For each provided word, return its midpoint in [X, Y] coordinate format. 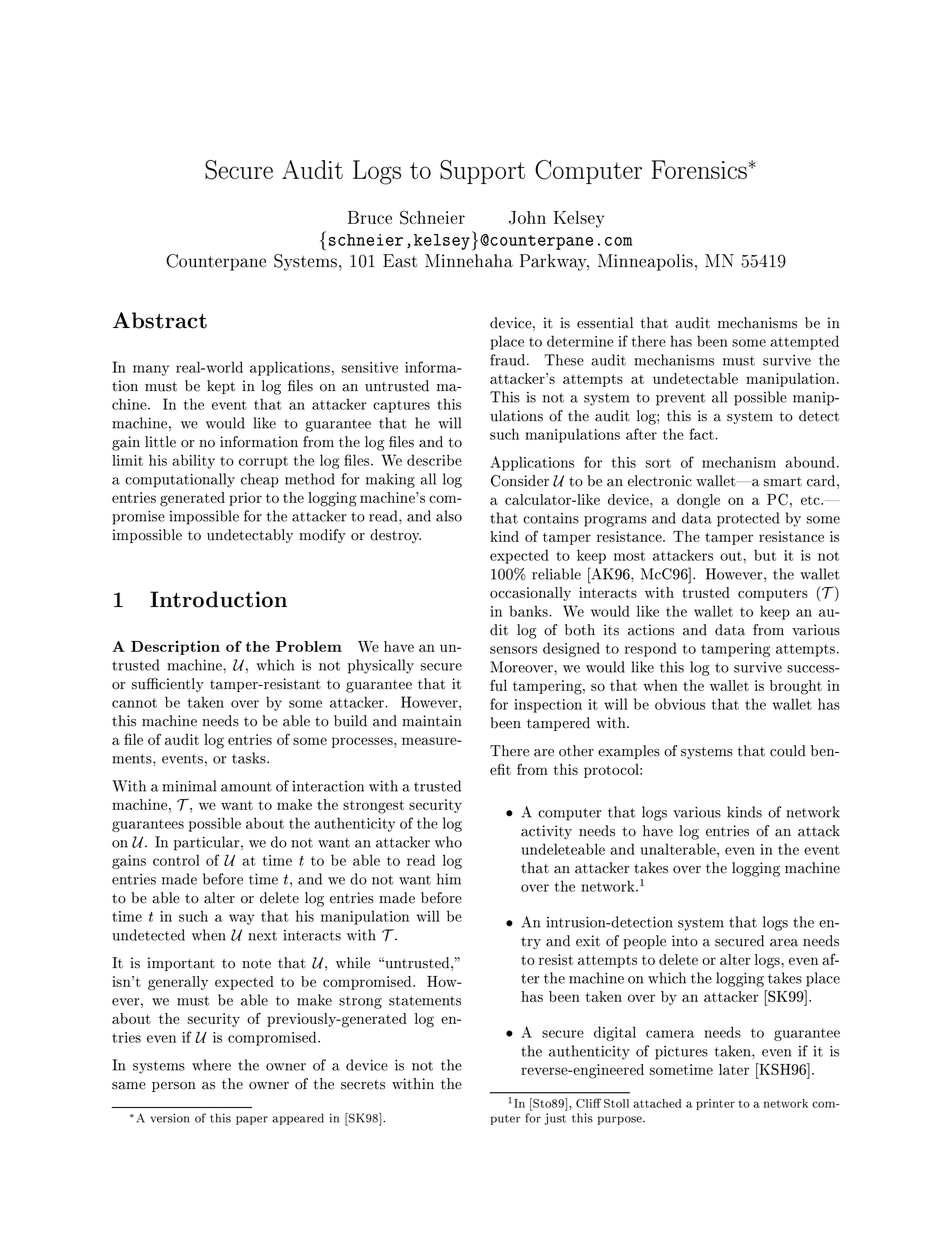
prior [245, 499]
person [174, 1087]
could [788, 751]
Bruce [370, 217]
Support [482, 172]
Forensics [699, 169]
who [448, 842]
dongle [698, 501]
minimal [189, 786]
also [449, 516]
